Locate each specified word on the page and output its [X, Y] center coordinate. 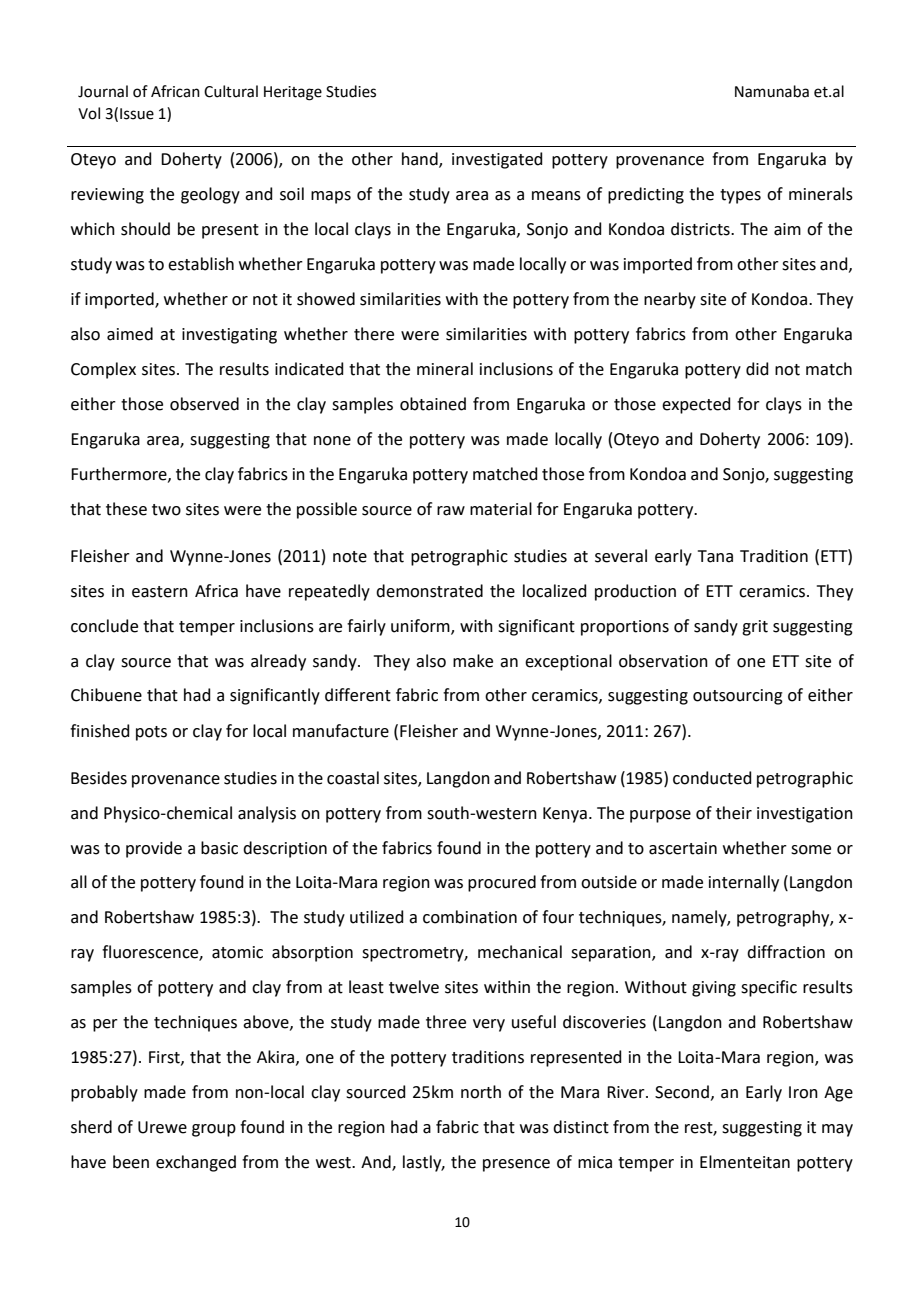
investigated [497, 160]
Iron [803, 1092]
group [214, 1130]
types [740, 196]
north [481, 1092]
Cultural [231, 91]
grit [755, 628]
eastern [160, 592]
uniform [421, 626]
